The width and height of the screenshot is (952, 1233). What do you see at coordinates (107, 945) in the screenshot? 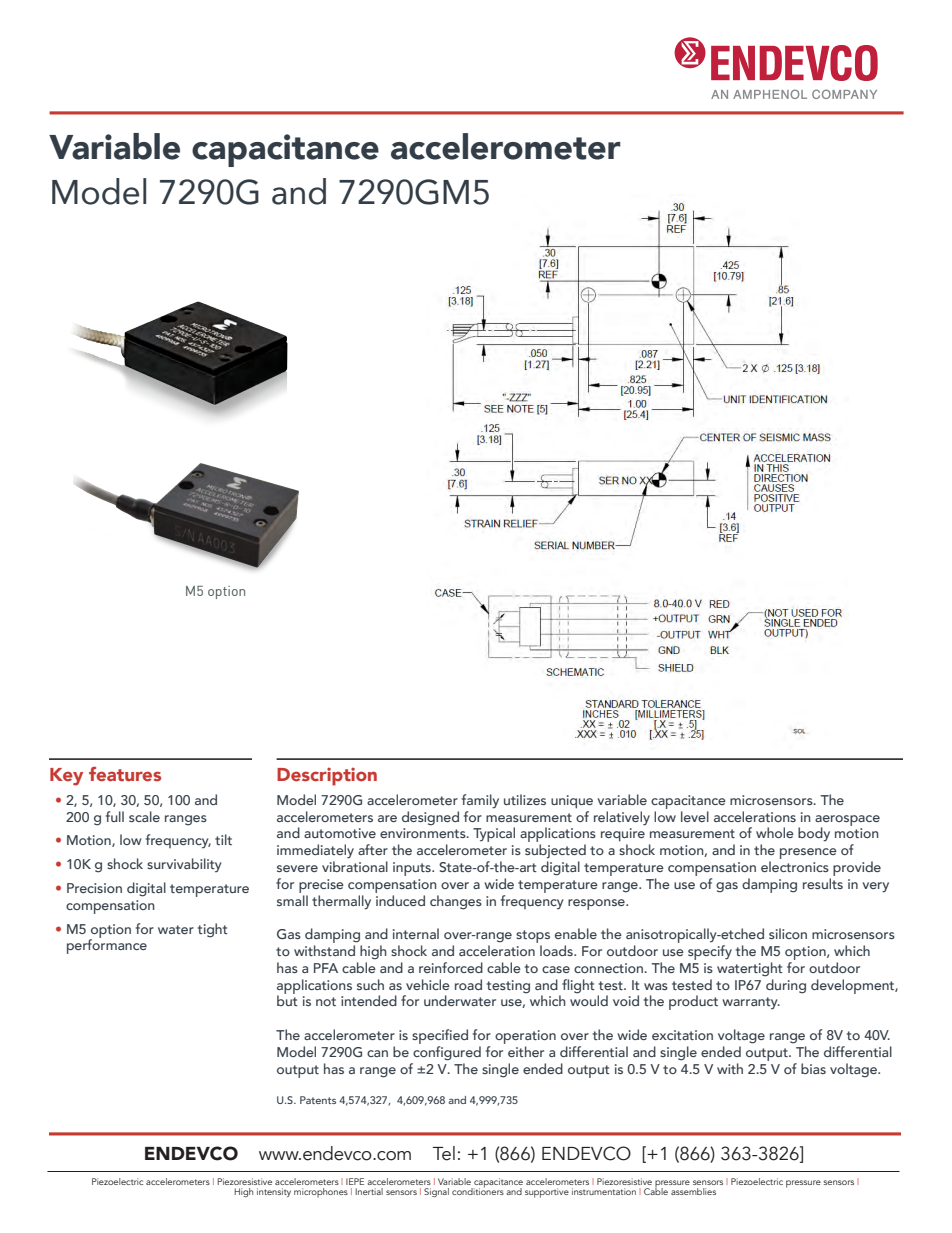
I see `performance` at bounding box center [107, 945].
